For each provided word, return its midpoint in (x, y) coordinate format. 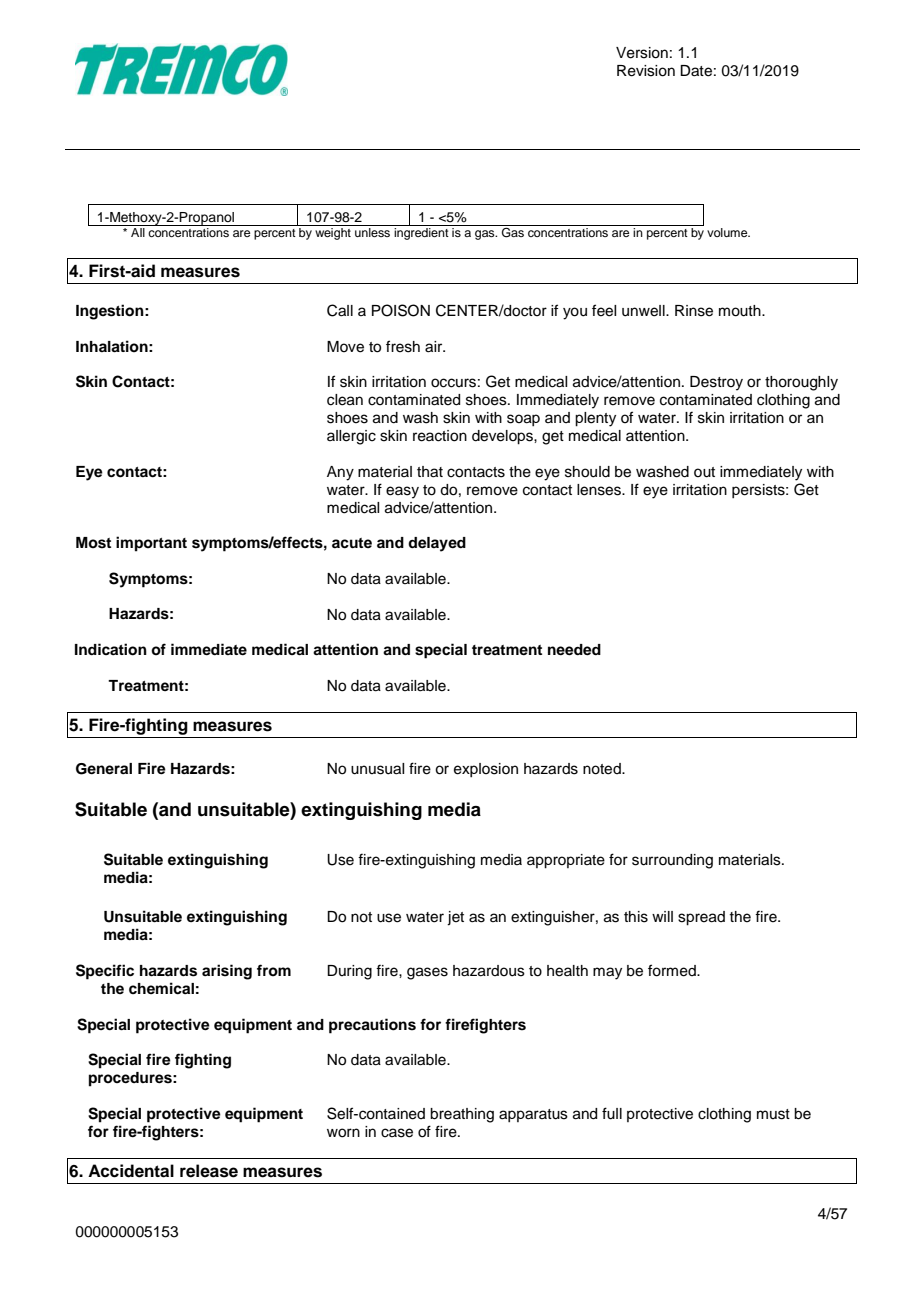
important (151, 544)
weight (333, 234)
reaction (440, 436)
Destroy (716, 383)
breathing (462, 1115)
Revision (646, 71)
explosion (486, 770)
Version (642, 53)
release (209, 1171)
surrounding (672, 861)
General (104, 769)
